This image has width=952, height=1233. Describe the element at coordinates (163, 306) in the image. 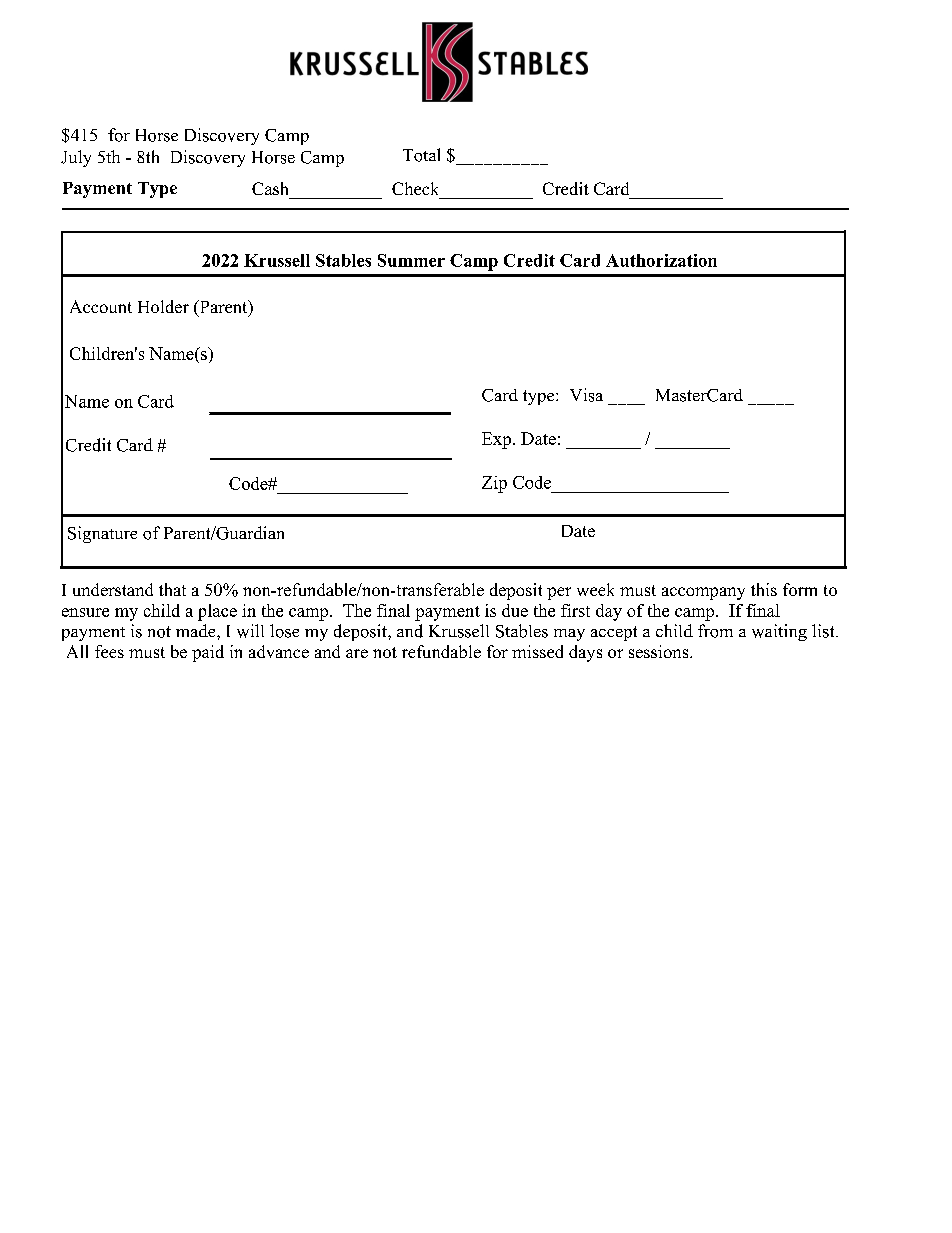

I see `Holder` at that location.
